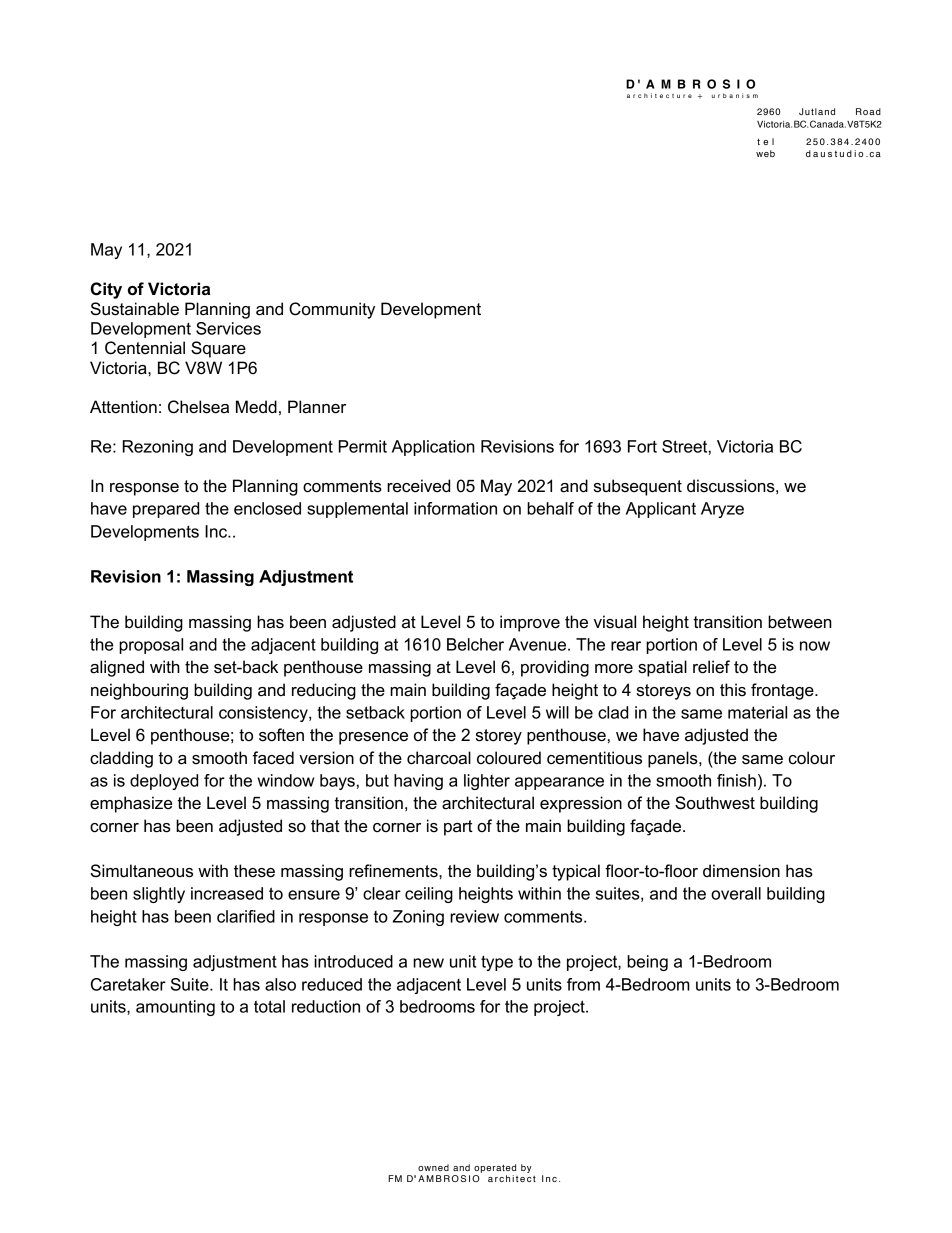  Describe the element at coordinates (661, 510) in the image. I see `Applicant` at that location.
